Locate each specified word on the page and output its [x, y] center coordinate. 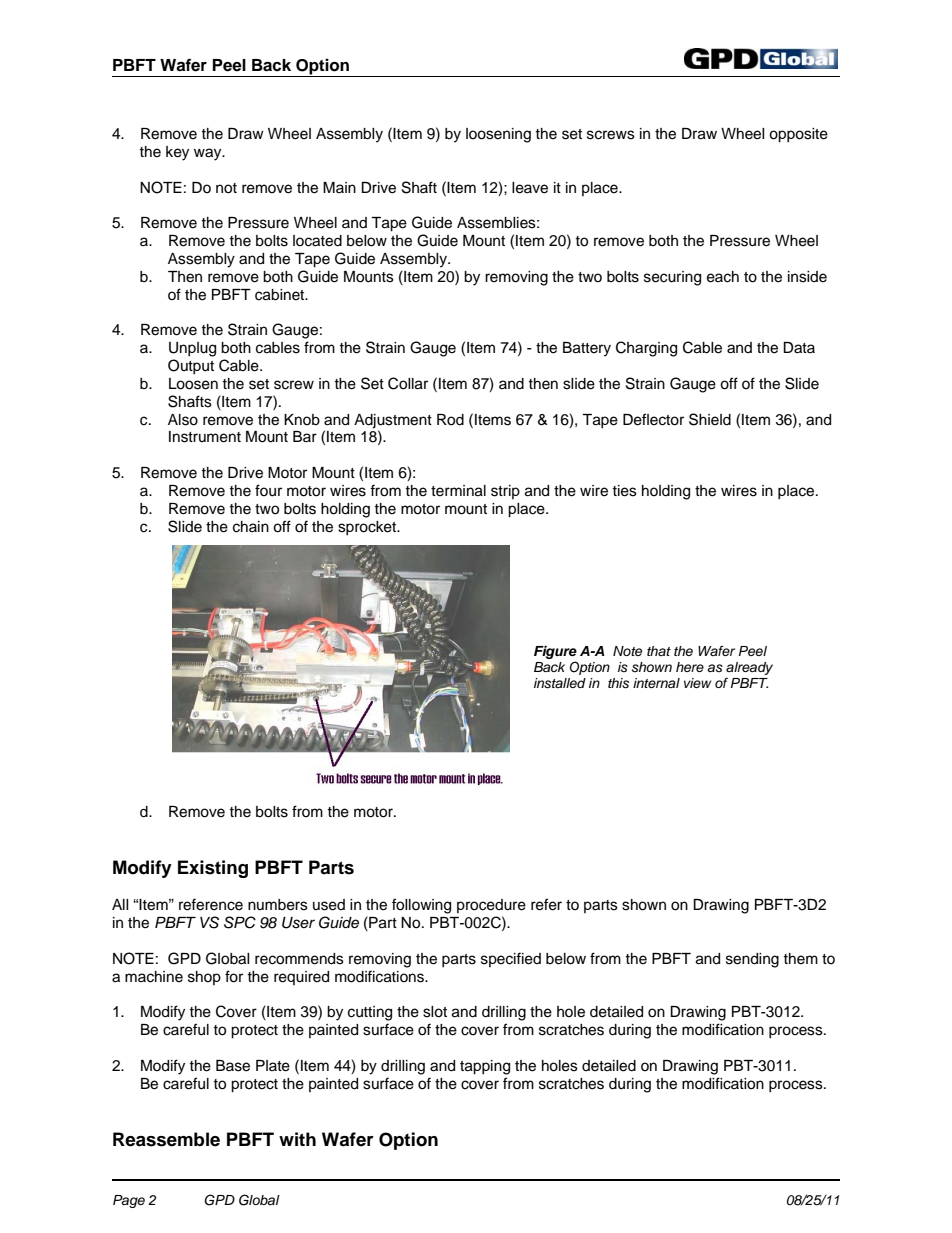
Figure [555, 652]
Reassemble [166, 1139]
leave [530, 188]
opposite [798, 135]
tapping [485, 1067]
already [749, 668]
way [209, 154]
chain [251, 527]
